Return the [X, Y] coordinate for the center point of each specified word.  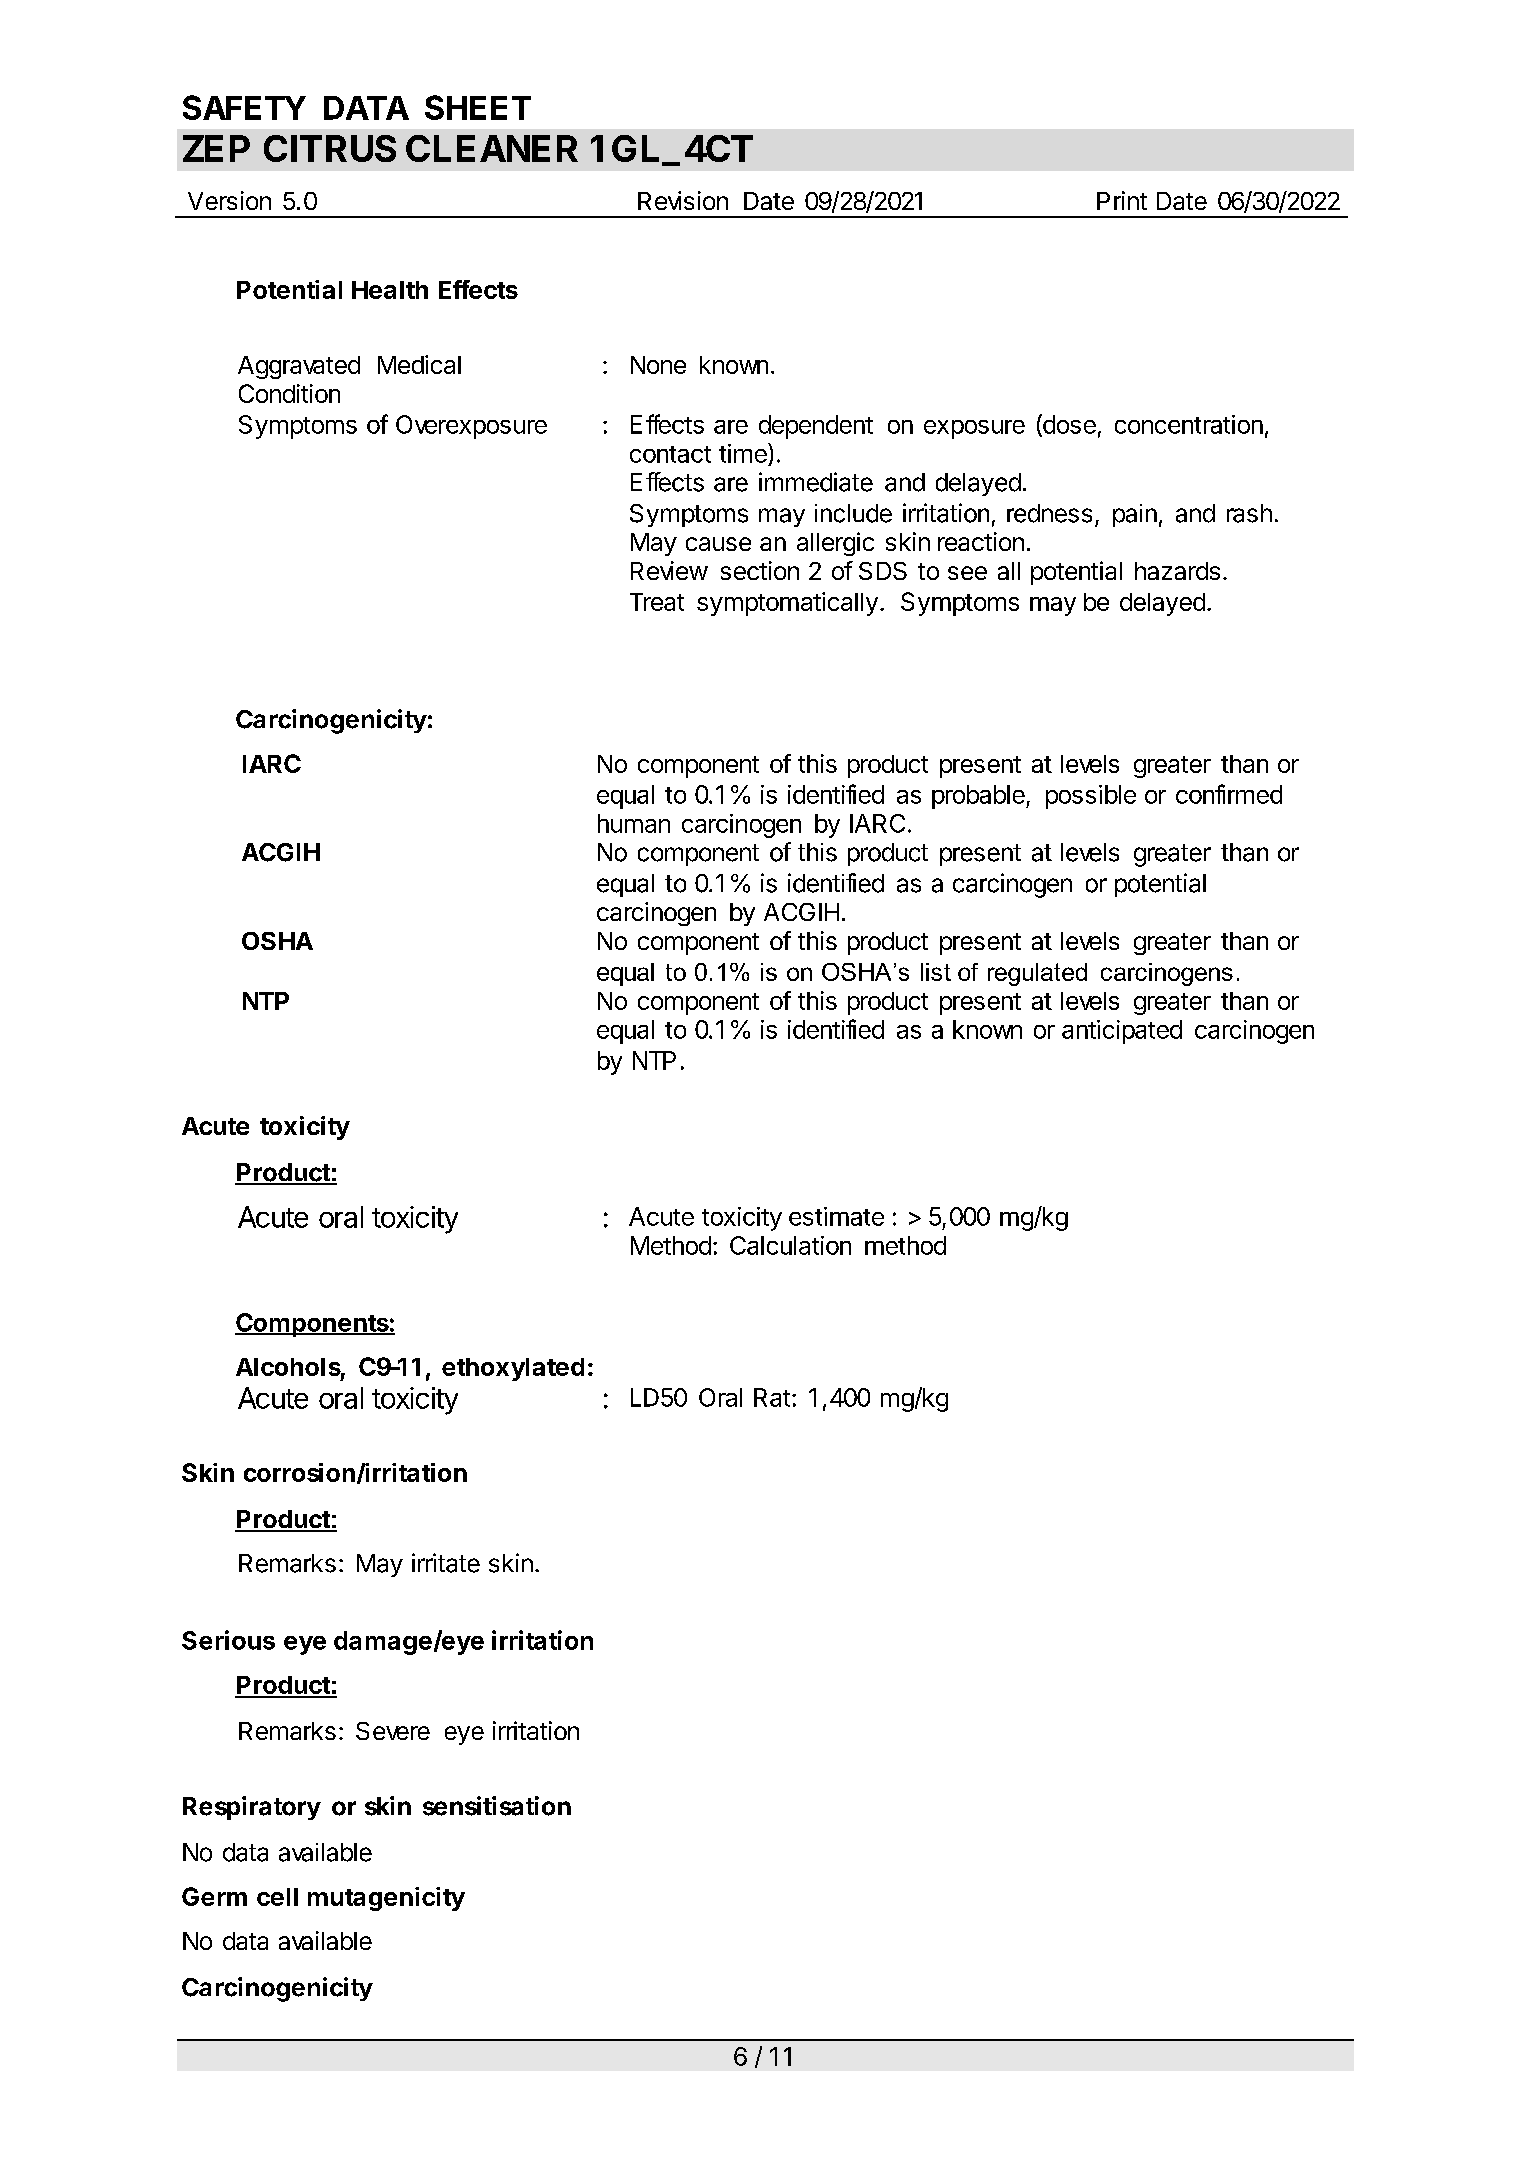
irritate [446, 1563]
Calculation [790, 1245]
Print [1122, 200]
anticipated [1122, 1032]
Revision [683, 200]
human [634, 823]
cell [277, 1897]
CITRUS [330, 148]
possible [1091, 797]
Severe [393, 1731]
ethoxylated [513, 1369]
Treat [657, 602]
